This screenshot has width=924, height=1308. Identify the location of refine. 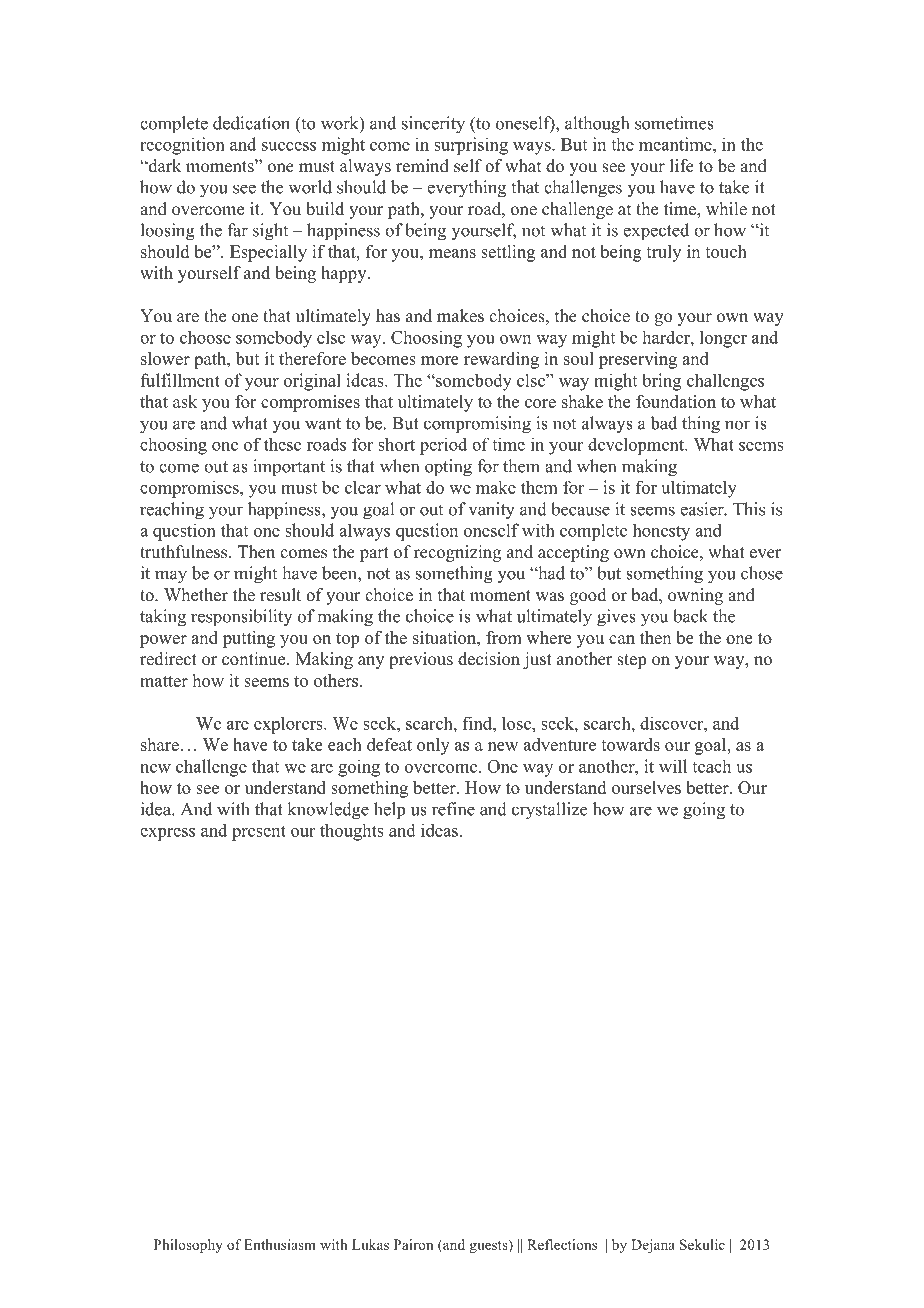
(453, 809).
